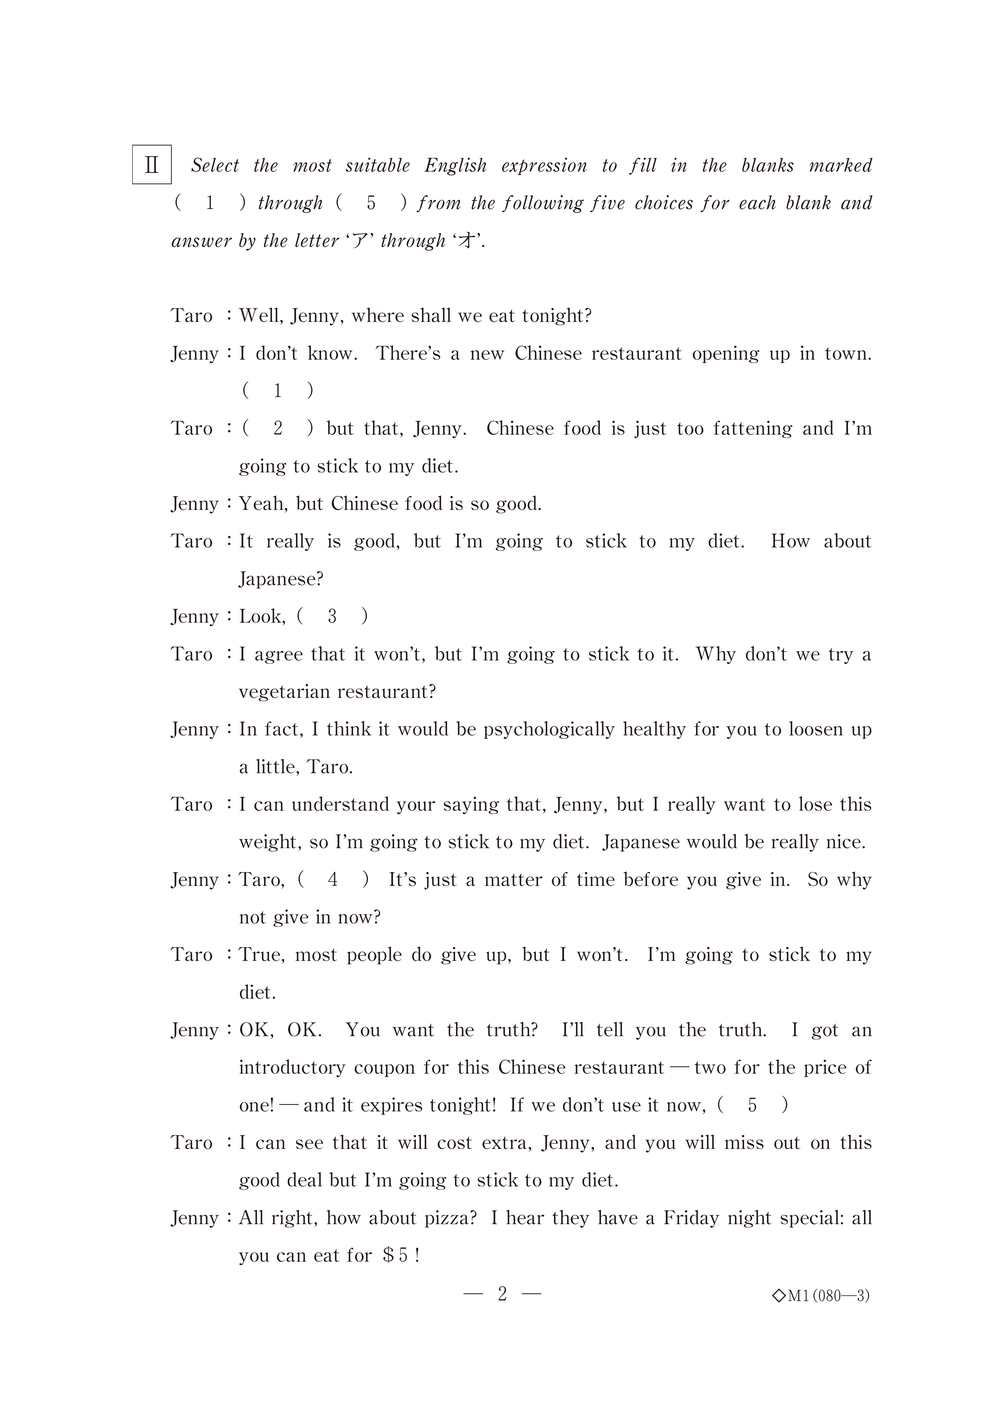 The height and width of the screenshot is (1419, 1005). What do you see at coordinates (317, 240) in the screenshot?
I see `letter` at bounding box center [317, 240].
